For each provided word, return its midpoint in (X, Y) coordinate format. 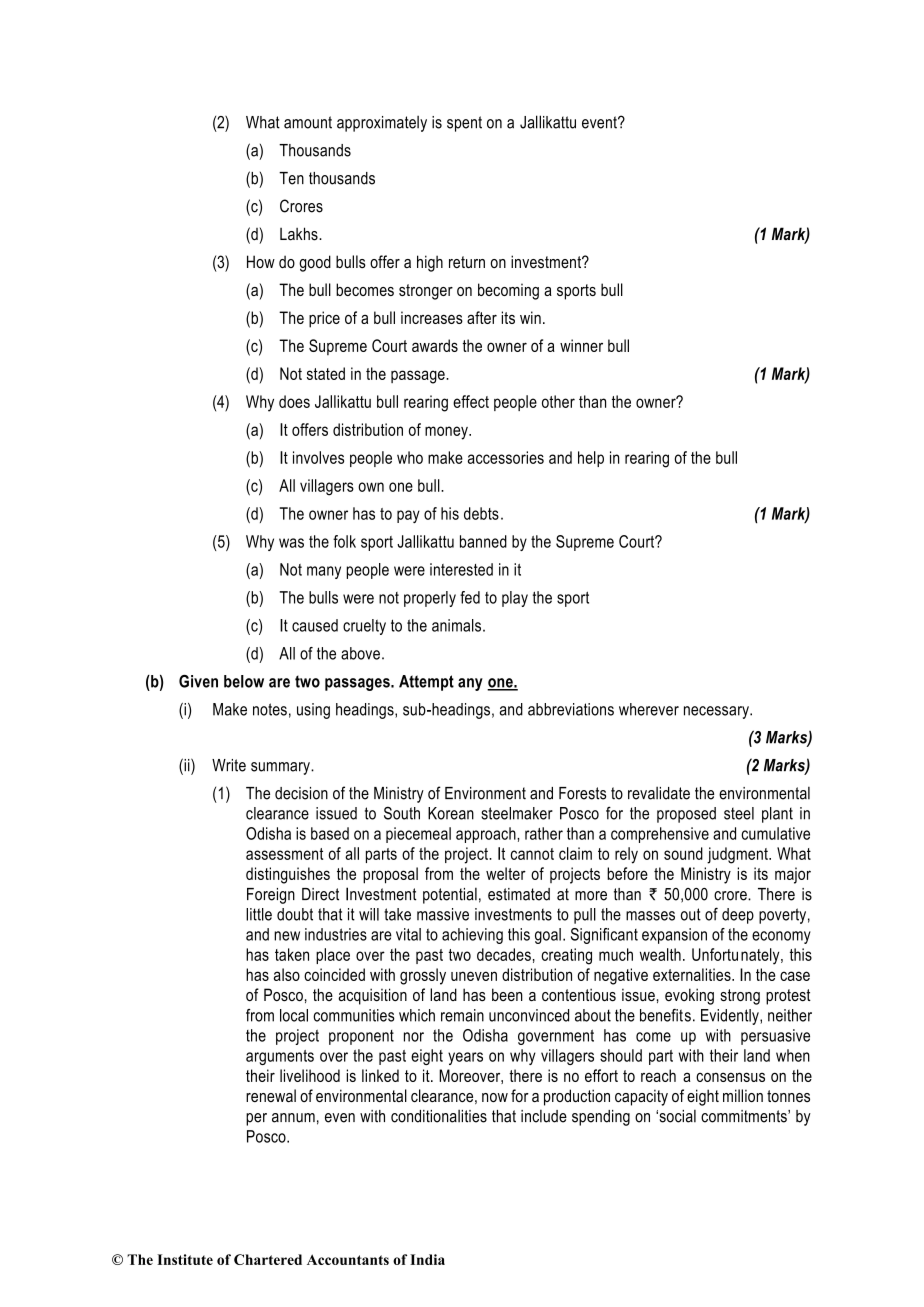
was (291, 543)
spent (464, 124)
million (743, 1095)
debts (481, 513)
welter (506, 873)
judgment (738, 855)
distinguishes (288, 875)
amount (308, 122)
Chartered (268, 1259)
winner (581, 345)
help (591, 459)
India (427, 1259)
